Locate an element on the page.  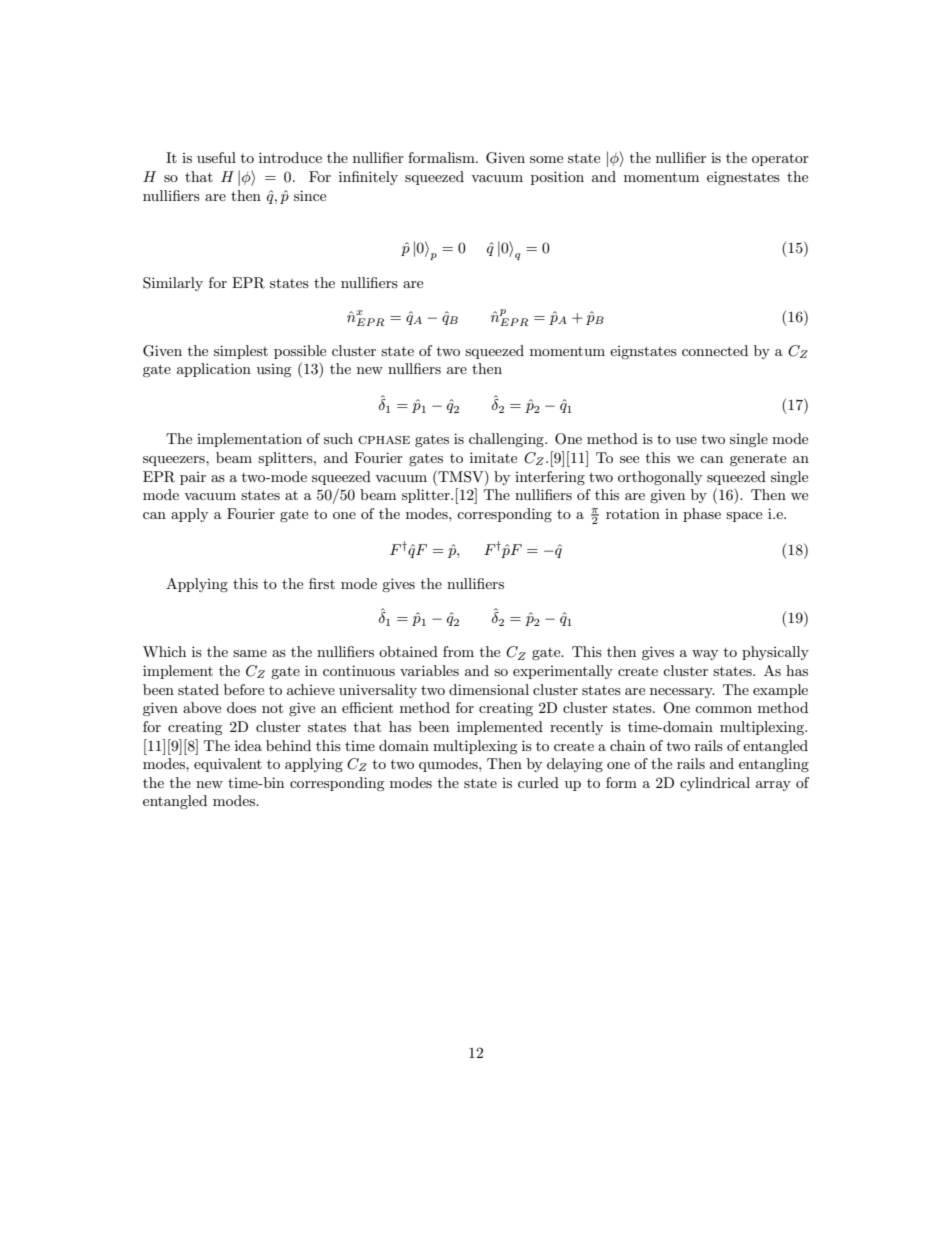
useful is located at coordinates (216, 157).
